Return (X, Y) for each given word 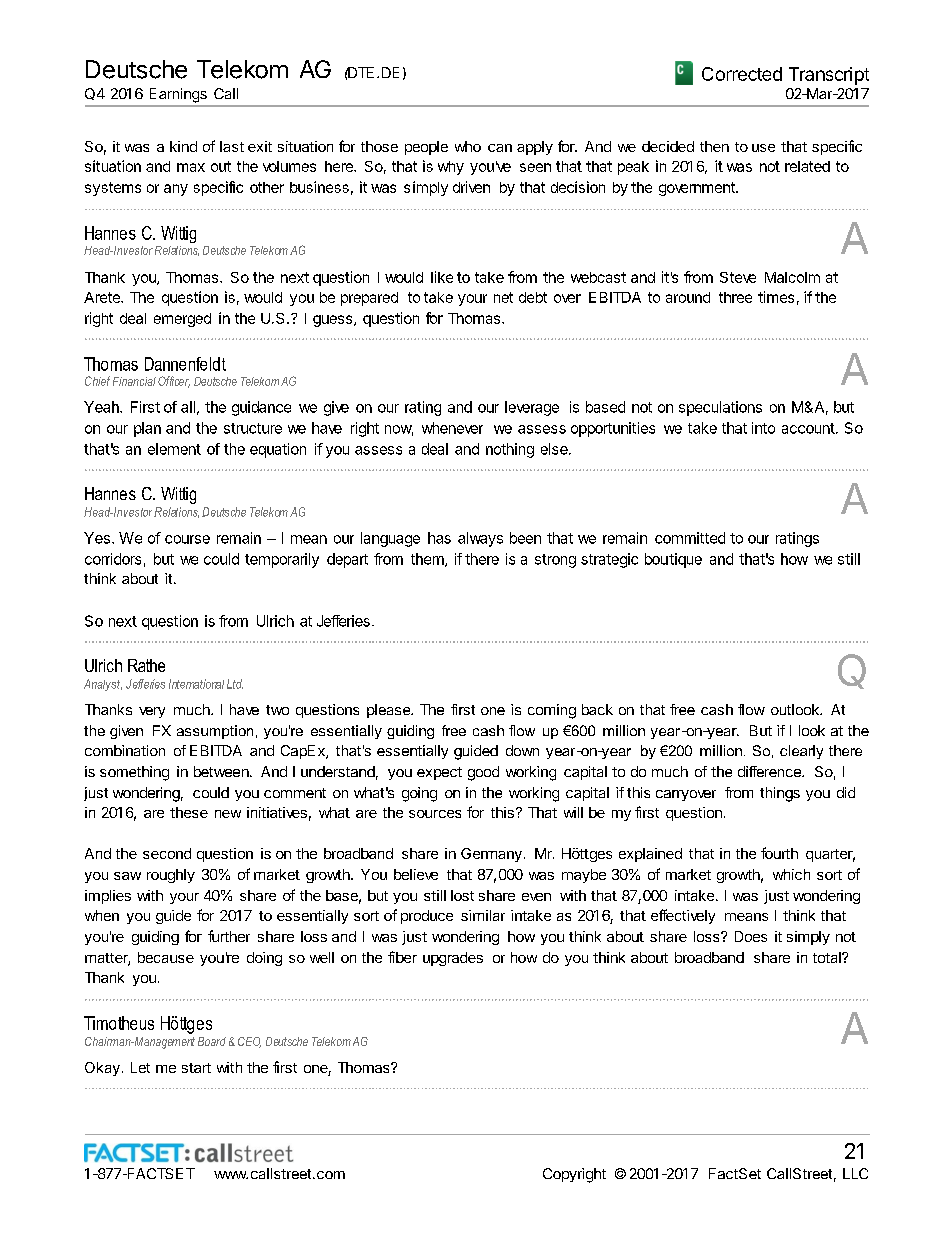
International (196, 684)
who (468, 146)
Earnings (178, 95)
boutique (673, 560)
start (196, 1068)
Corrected (742, 74)
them (428, 560)
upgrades (453, 959)
